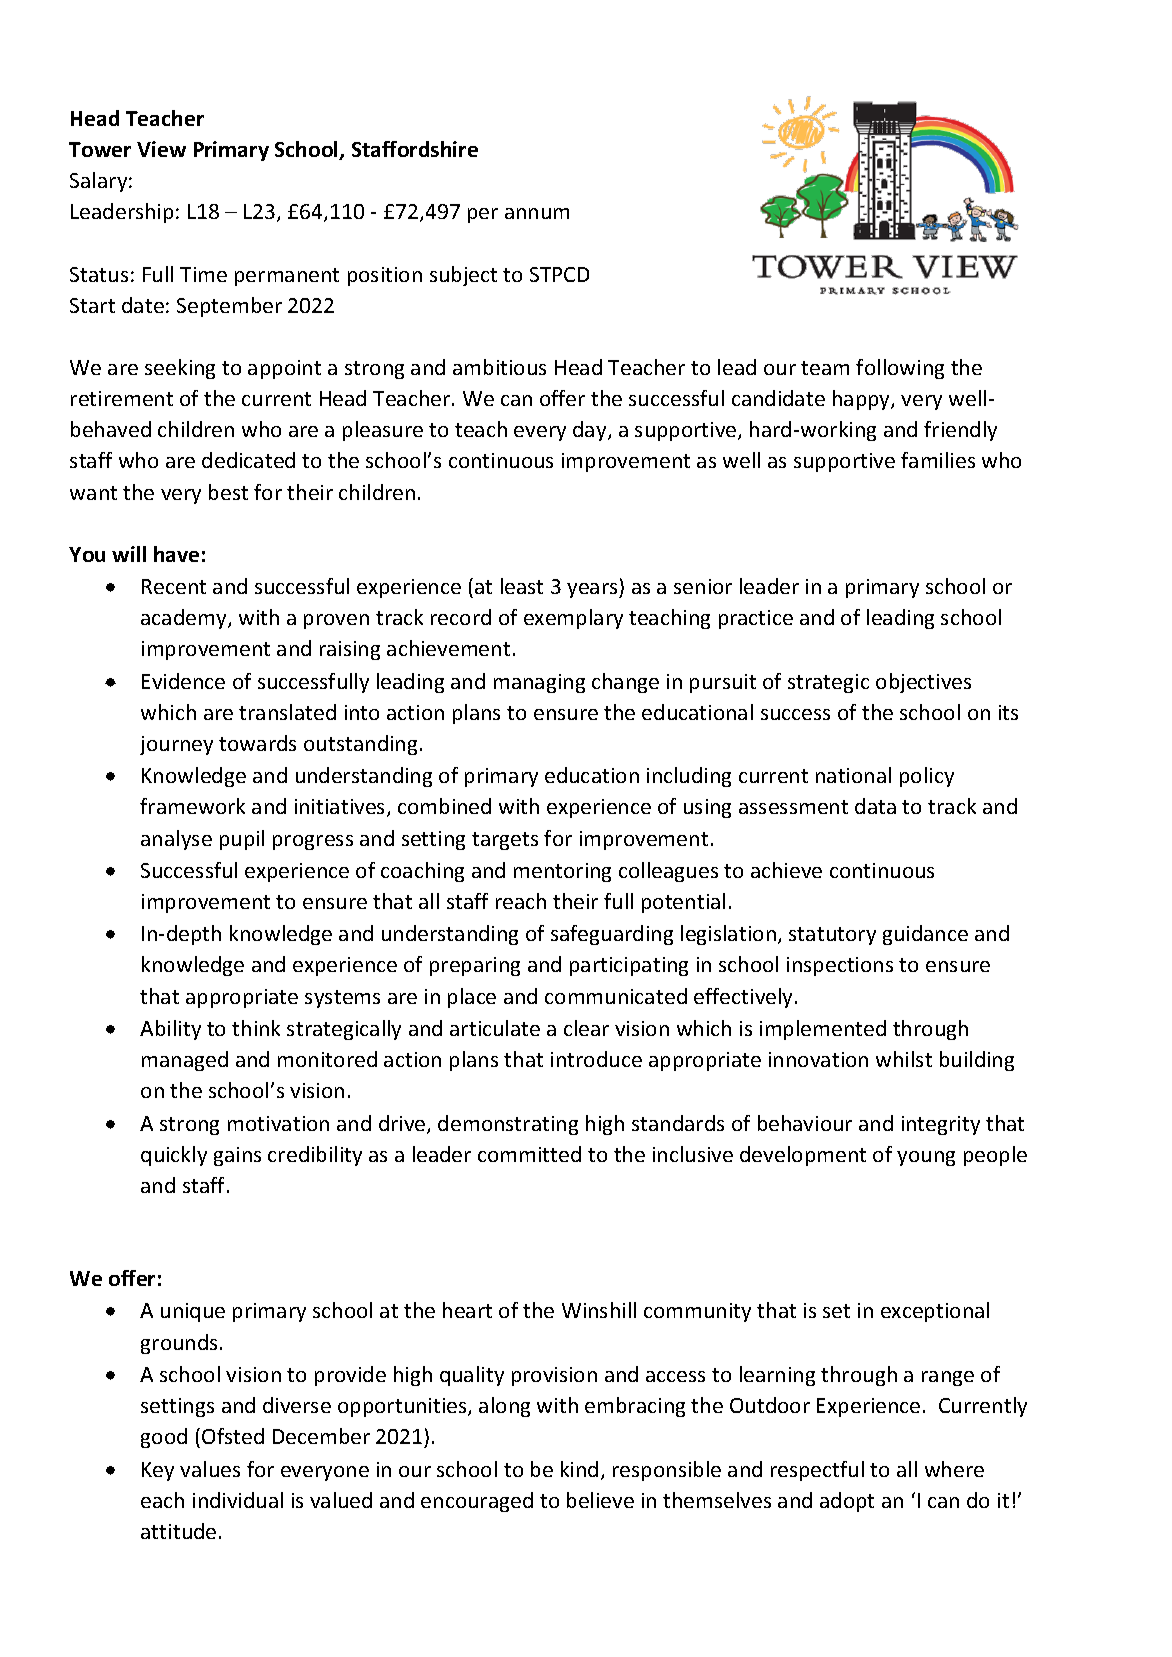  Describe the element at coordinates (904, 1059) in the image. I see `whilst` at that location.
